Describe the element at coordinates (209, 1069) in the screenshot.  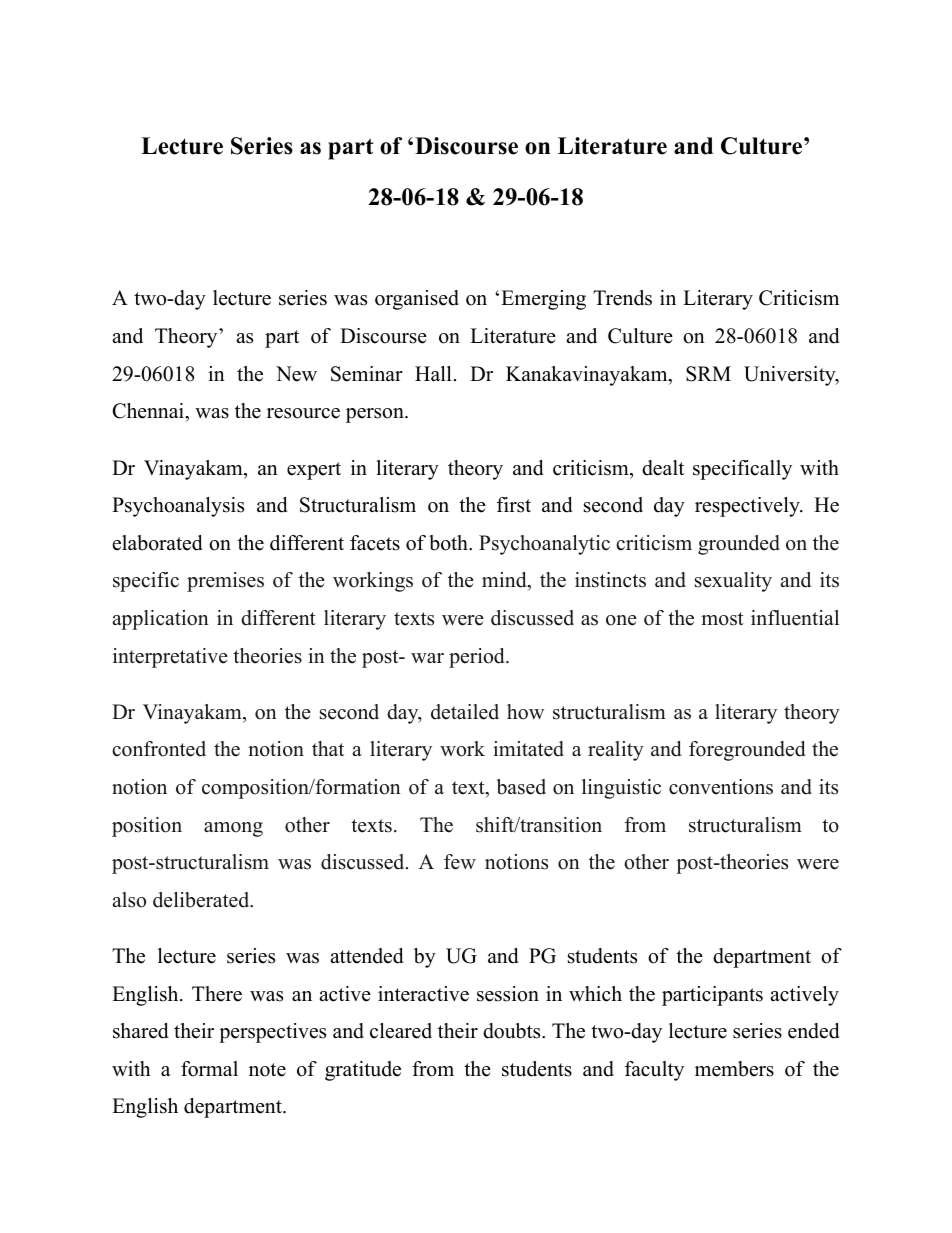
I see `formal` at that location.
